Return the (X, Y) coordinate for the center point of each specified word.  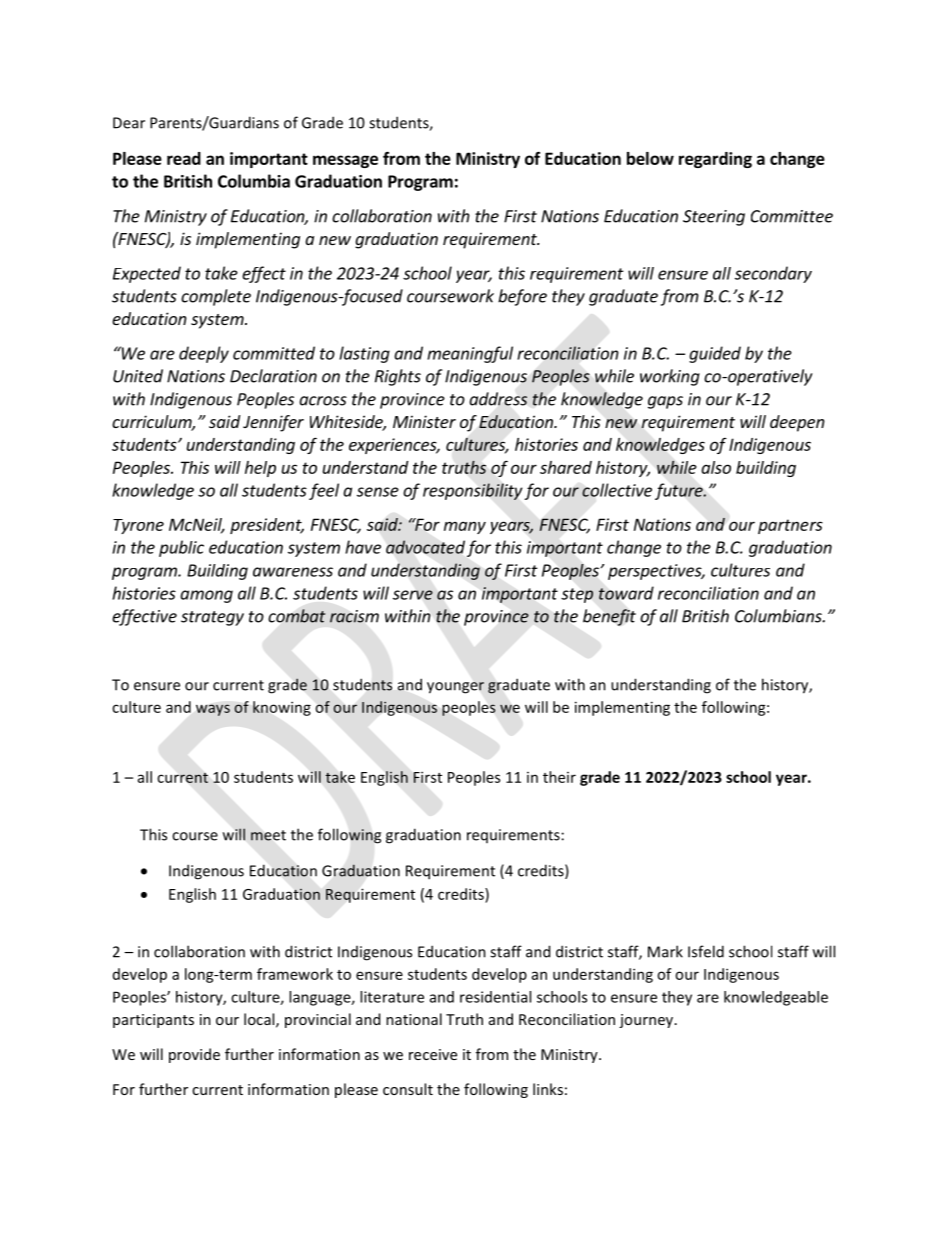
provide (194, 1055)
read (184, 158)
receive (433, 1054)
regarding (715, 160)
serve (413, 595)
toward (626, 593)
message (345, 161)
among (206, 596)
